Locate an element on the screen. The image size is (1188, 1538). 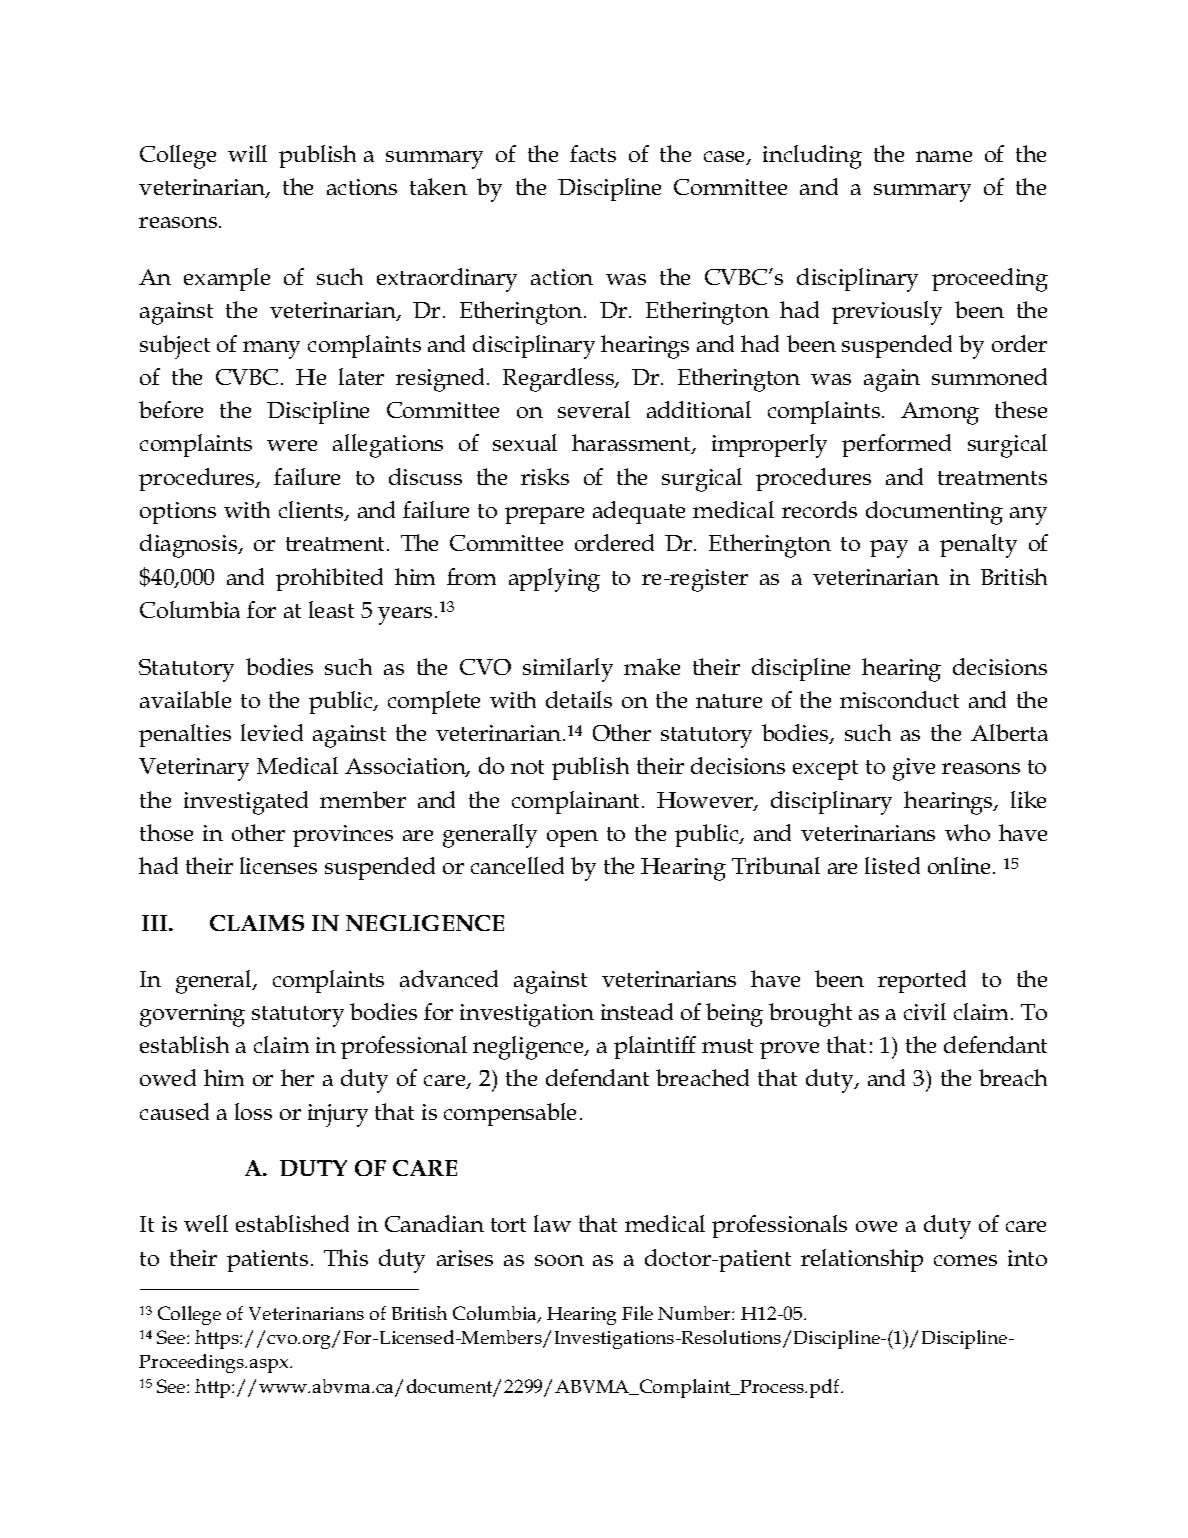
will is located at coordinates (247, 153).
